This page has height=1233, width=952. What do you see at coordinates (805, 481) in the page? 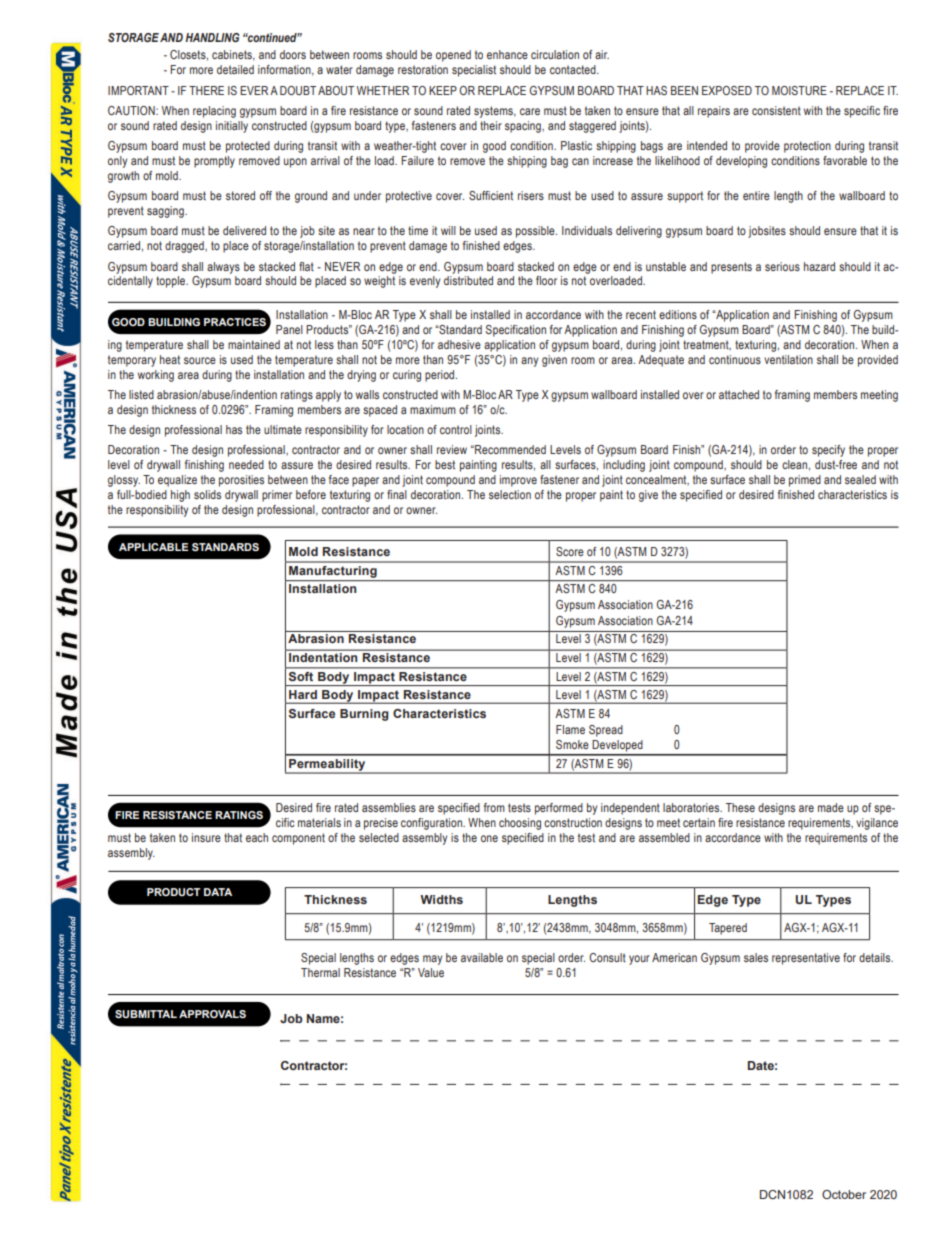
I see `primed` at bounding box center [805, 481].
